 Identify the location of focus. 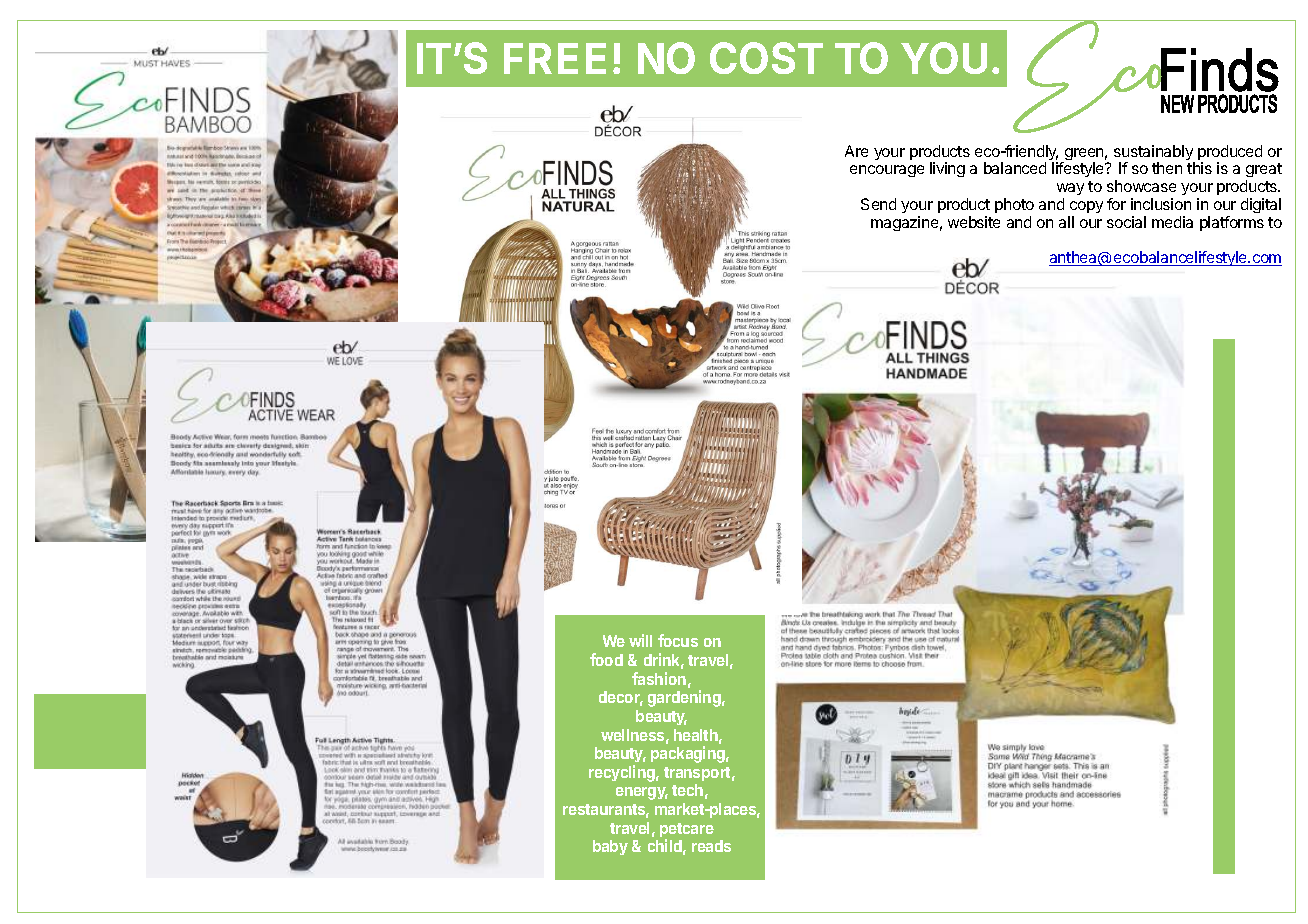
(678, 640).
